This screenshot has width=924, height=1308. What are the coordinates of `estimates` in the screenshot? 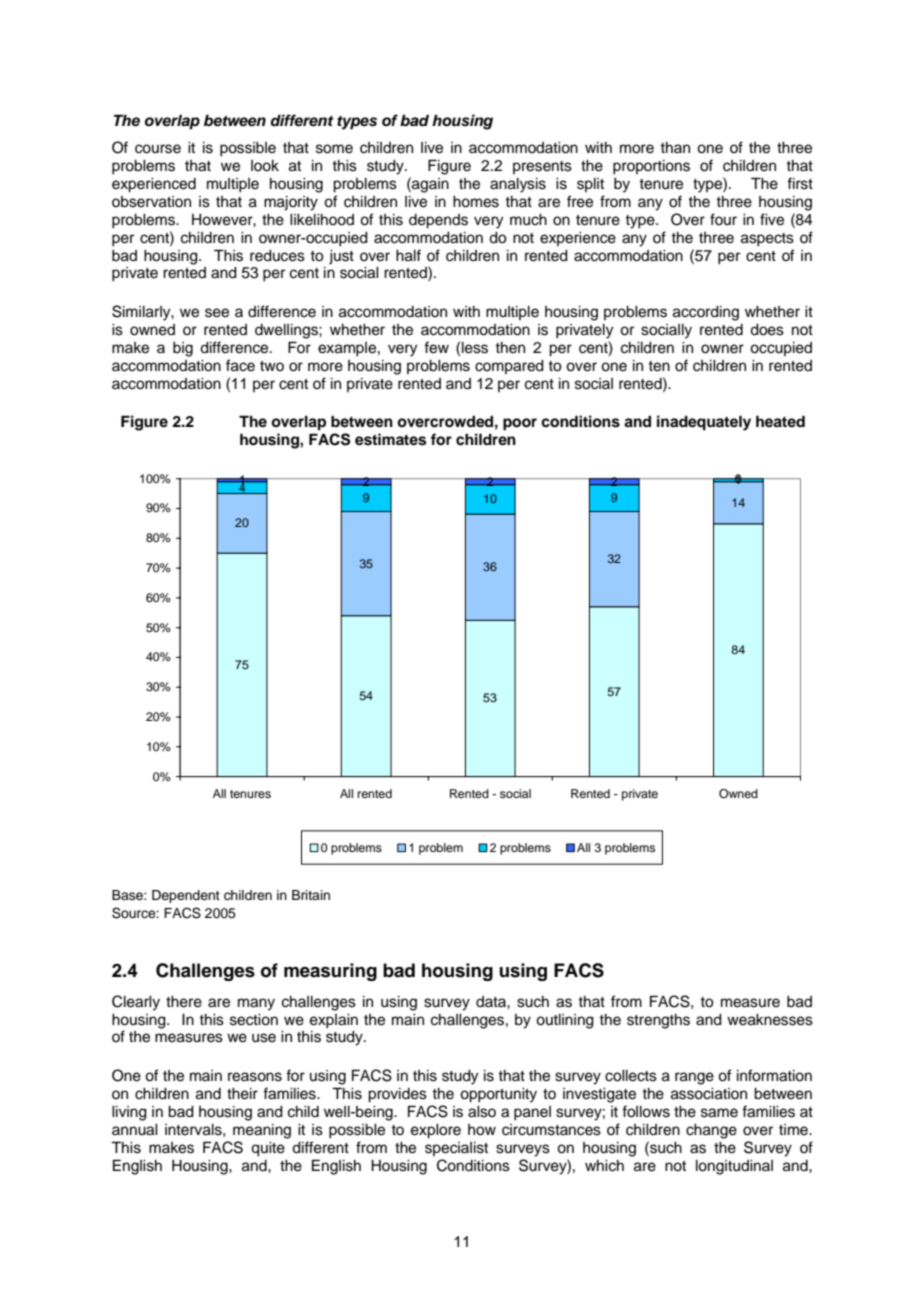 It's located at (390, 439).
